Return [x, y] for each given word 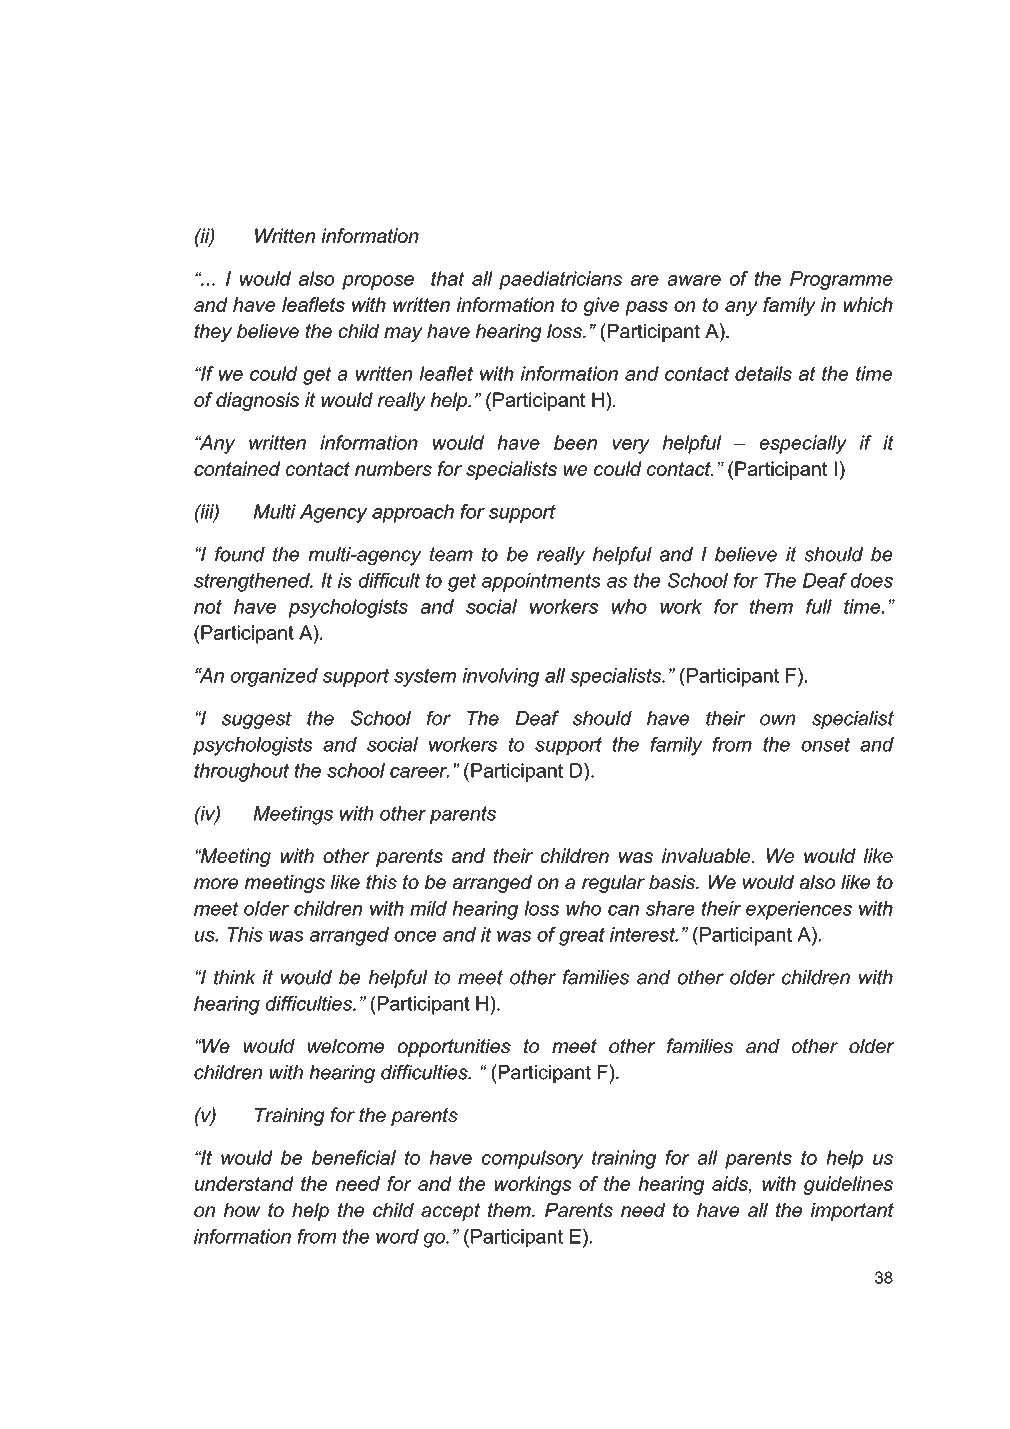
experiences [799, 910]
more [216, 883]
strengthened [253, 582]
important [852, 1212]
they [213, 333]
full [819, 606]
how [242, 1210]
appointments [541, 582]
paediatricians [560, 280]
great [582, 936]
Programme [841, 280]
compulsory [533, 1159]
